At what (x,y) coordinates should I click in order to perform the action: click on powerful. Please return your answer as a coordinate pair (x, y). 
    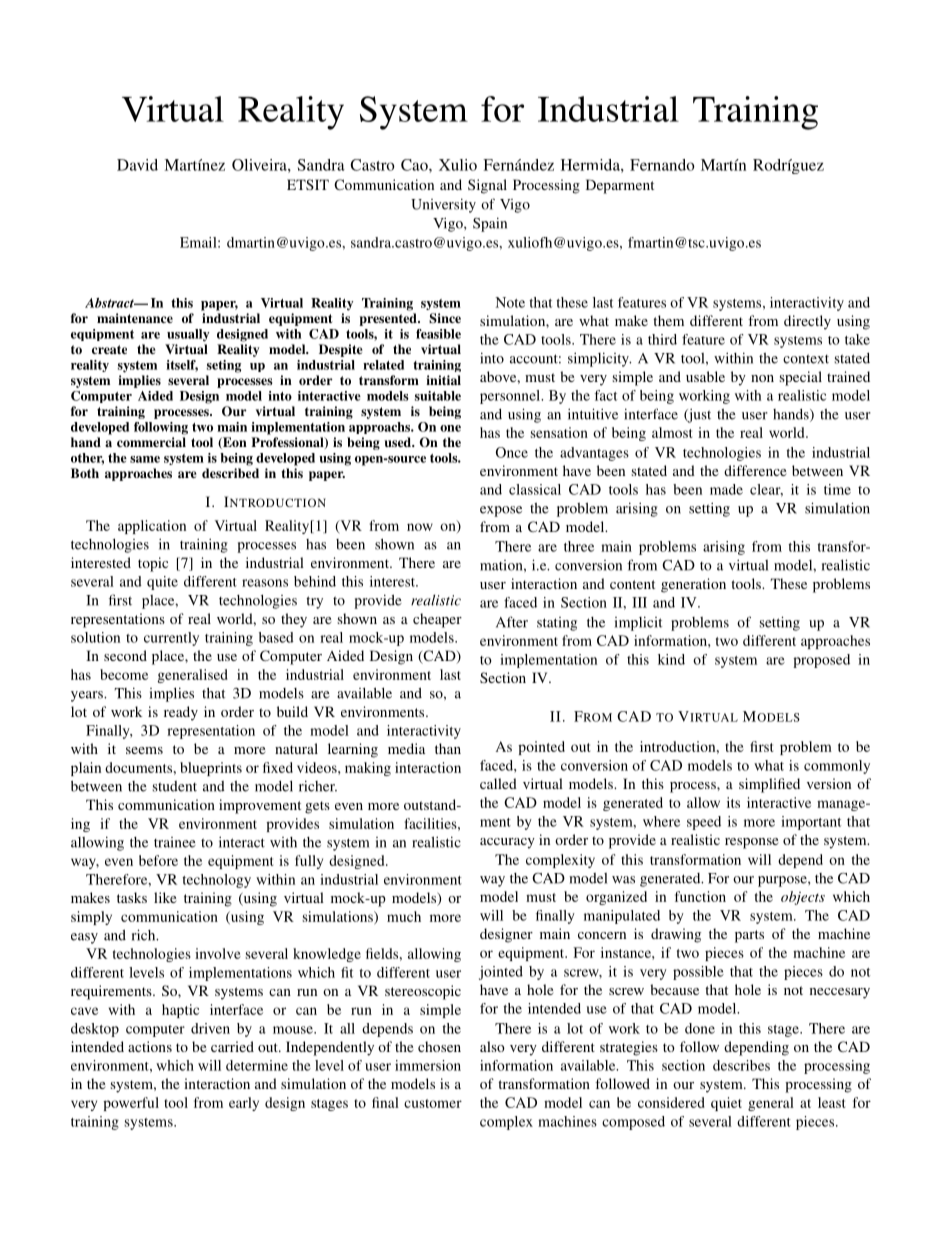
    Looking at the image, I should click on (131, 1104).
